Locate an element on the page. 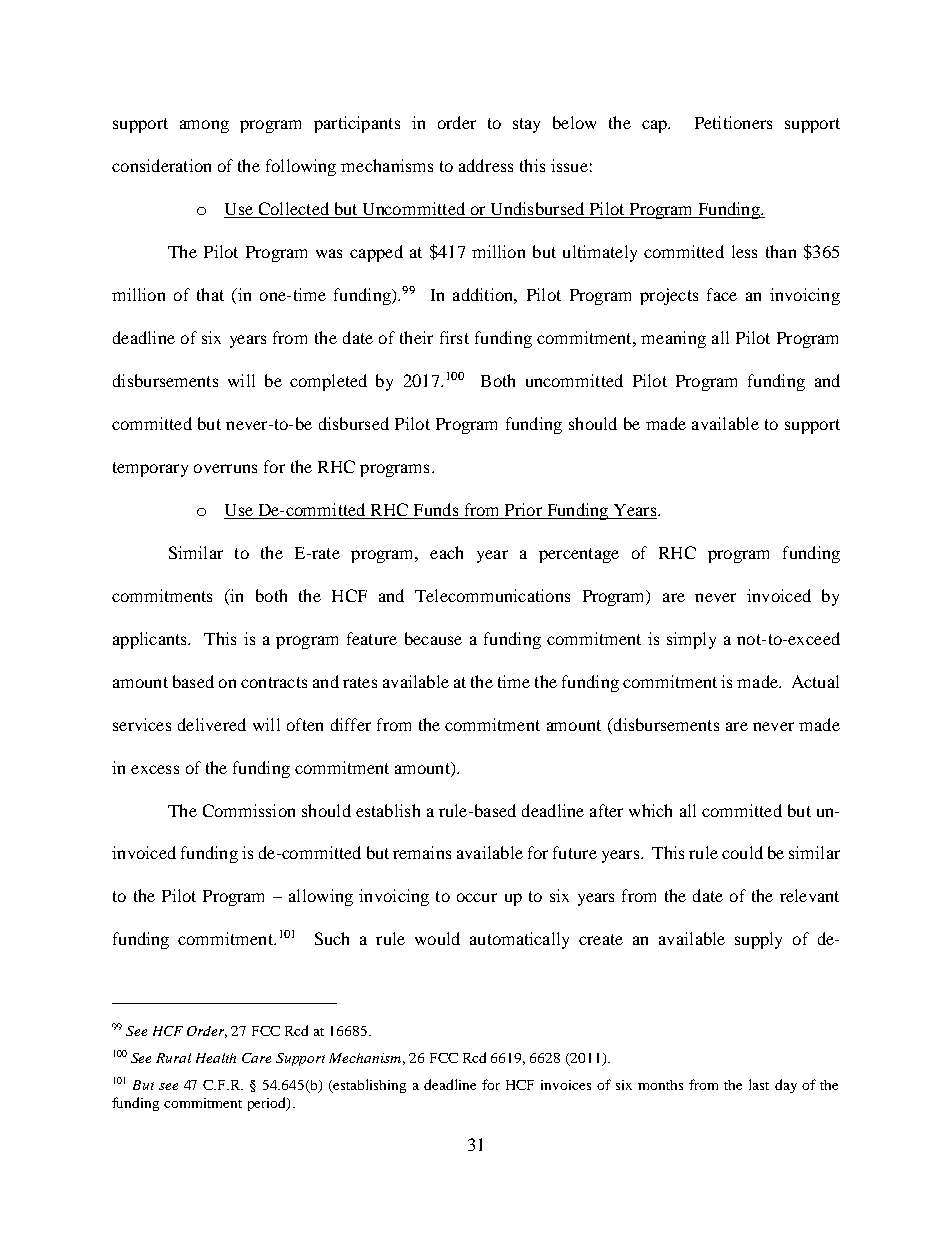 The image size is (952, 1233). address is located at coordinates (486, 165).
